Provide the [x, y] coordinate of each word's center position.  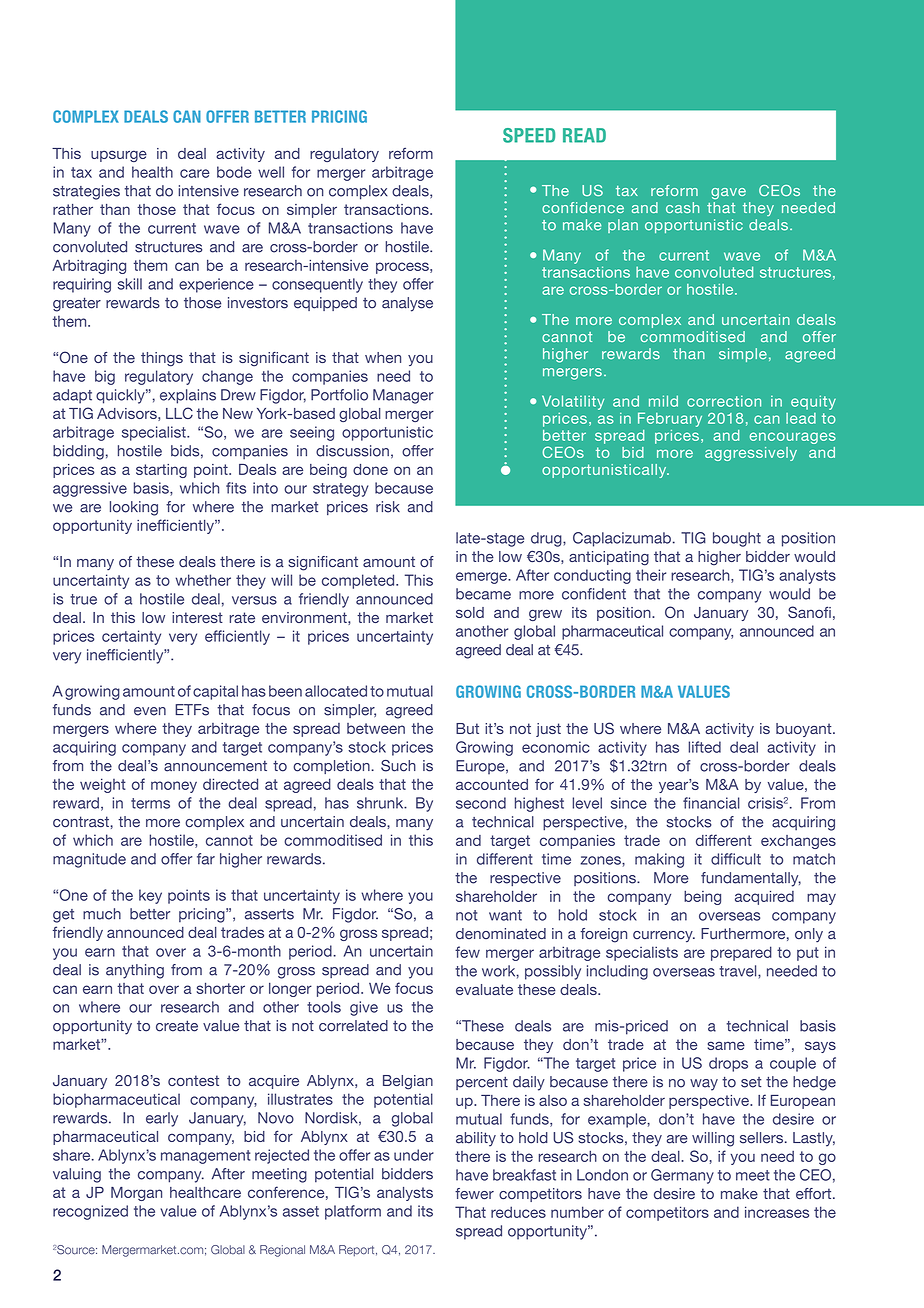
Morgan [136, 1194]
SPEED [529, 135]
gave [728, 193]
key [150, 896]
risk [388, 507]
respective [525, 879]
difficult [736, 859]
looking [134, 508]
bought [737, 539]
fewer [474, 1194]
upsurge [119, 156]
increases [777, 1212]
